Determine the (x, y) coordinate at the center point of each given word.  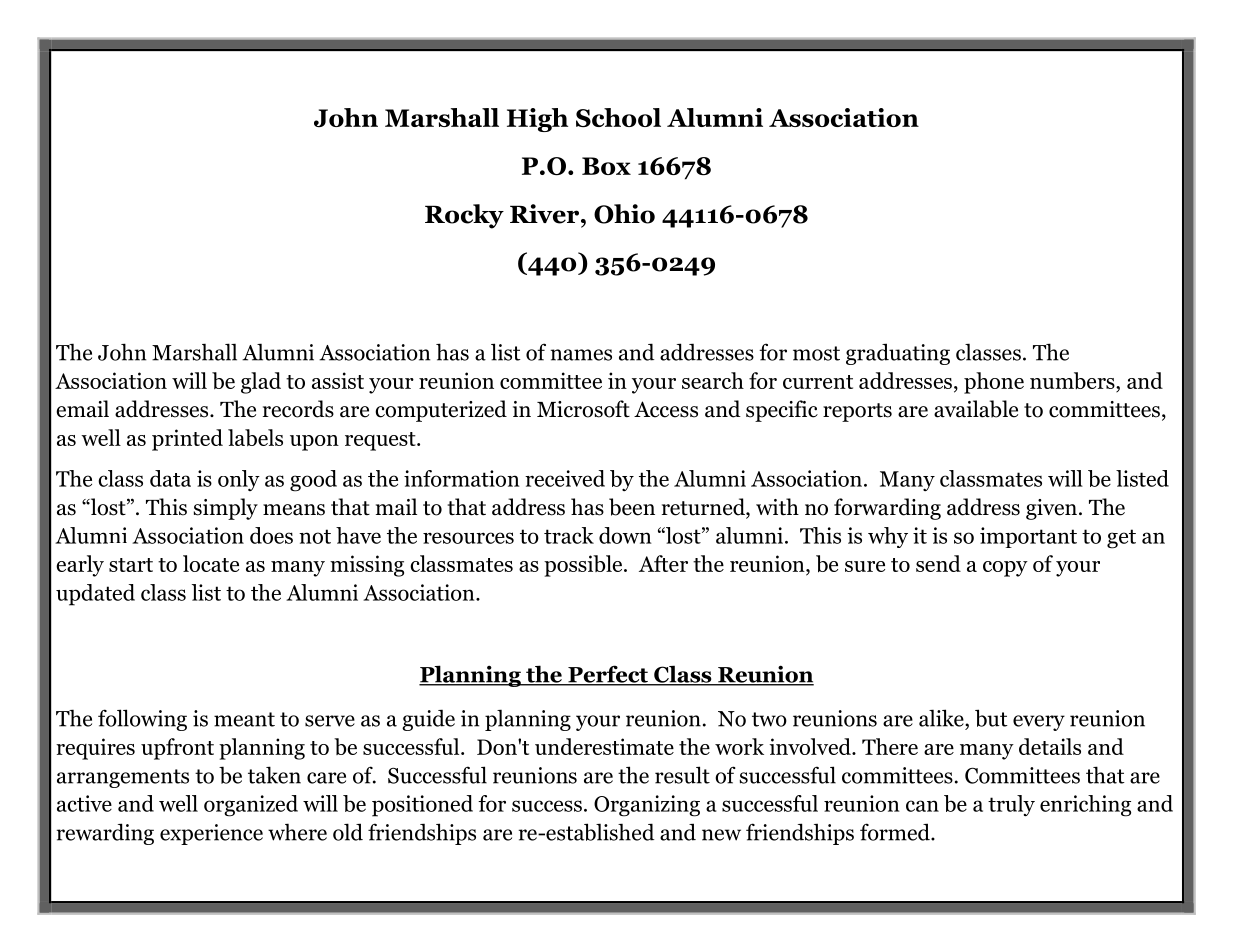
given (1051, 509)
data (170, 478)
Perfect (608, 675)
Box (606, 166)
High (537, 120)
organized (251, 806)
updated (95, 595)
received (565, 478)
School (618, 117)
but (991, 718)
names (581, 355)
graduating (898, 354)
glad (261, 383)
